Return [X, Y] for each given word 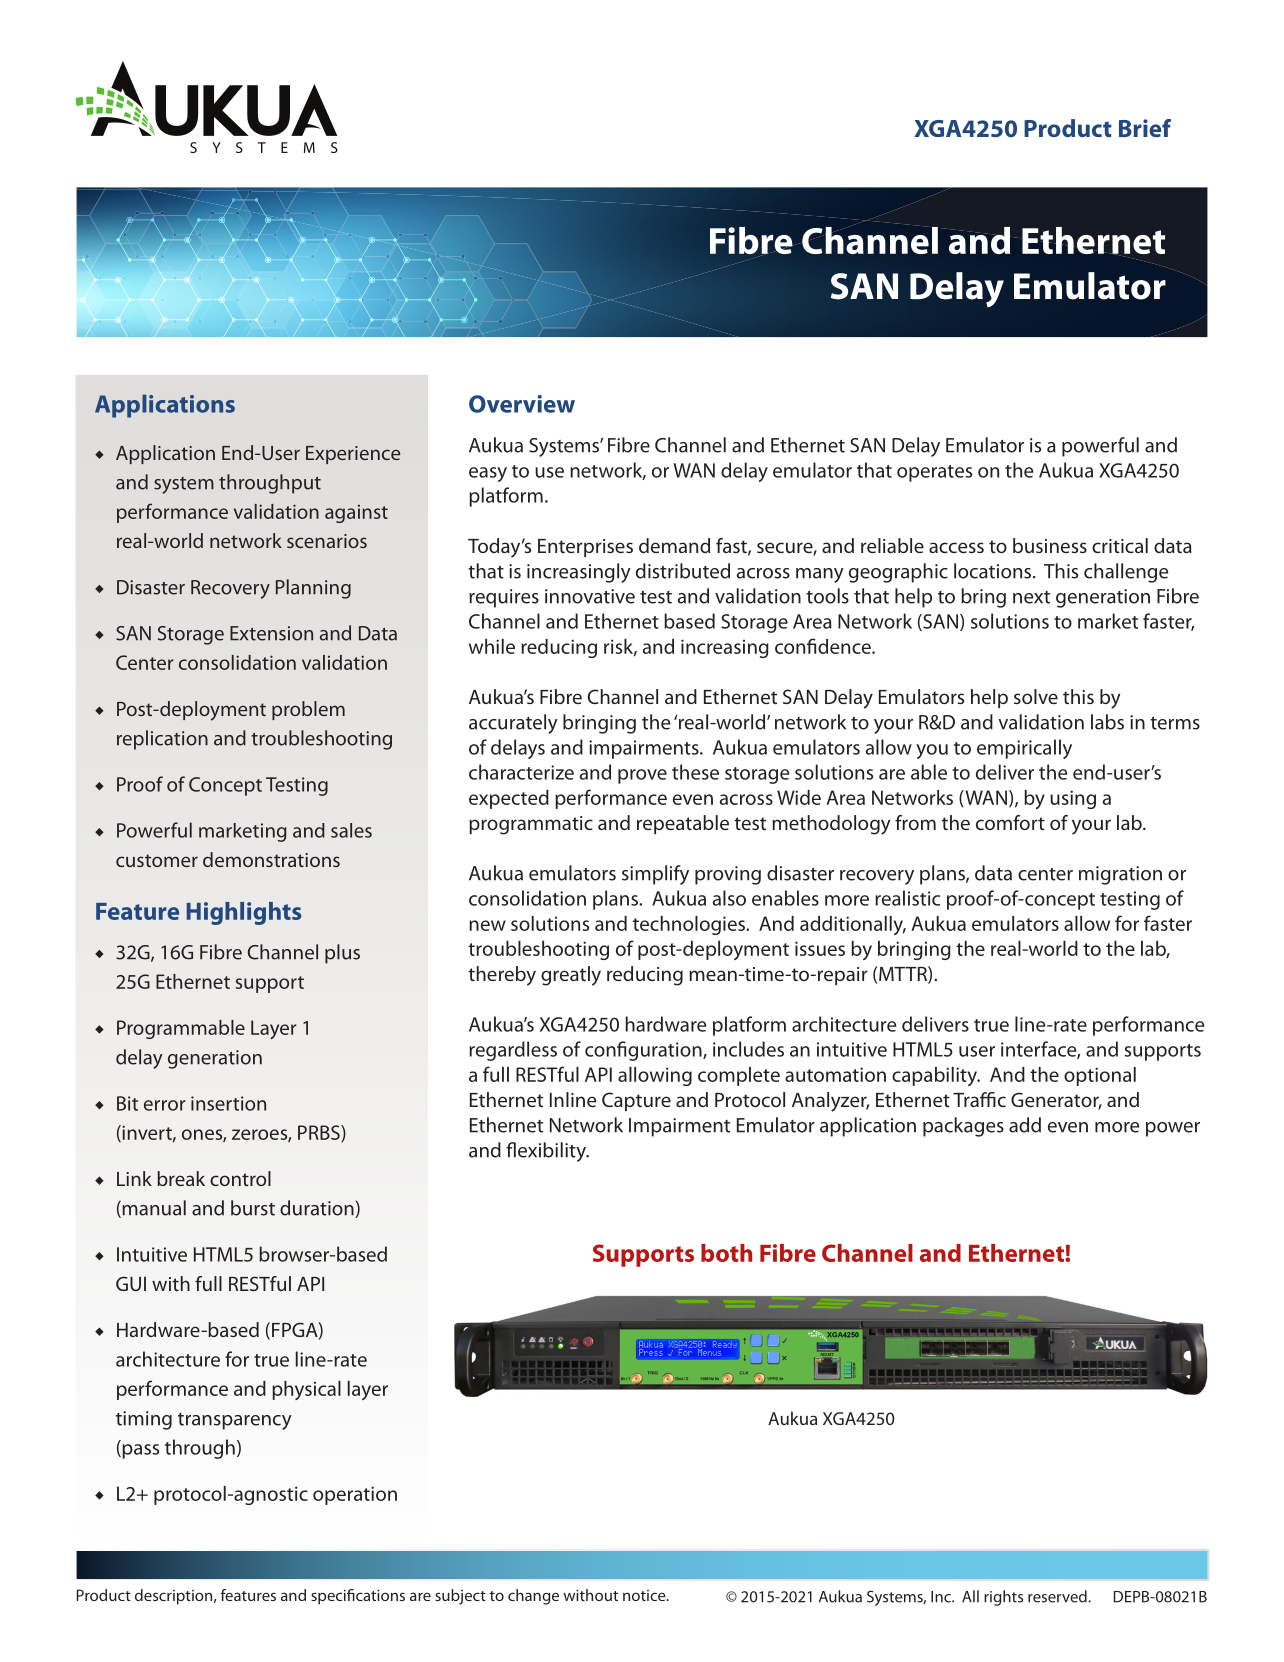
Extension [271, 633]
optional [1100, 1076]
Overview [522, 404]
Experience [353, 455]
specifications [358, 1597]
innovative [590, 596]
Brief [1145, 128]
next [1031, 597]
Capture [636, 1101]
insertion [228, 1103]
